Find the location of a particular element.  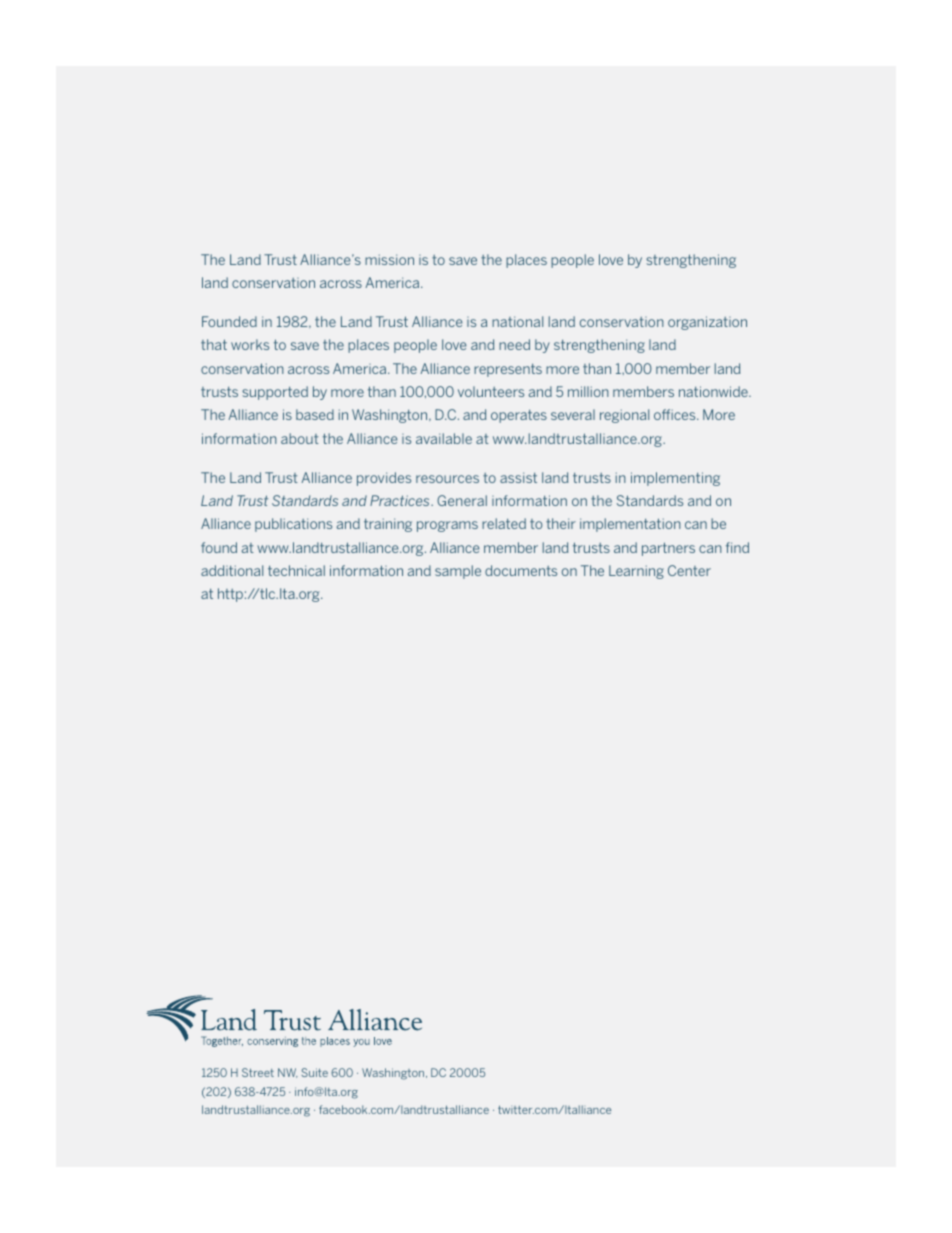

Street is located at coordinates (258, 1072).
